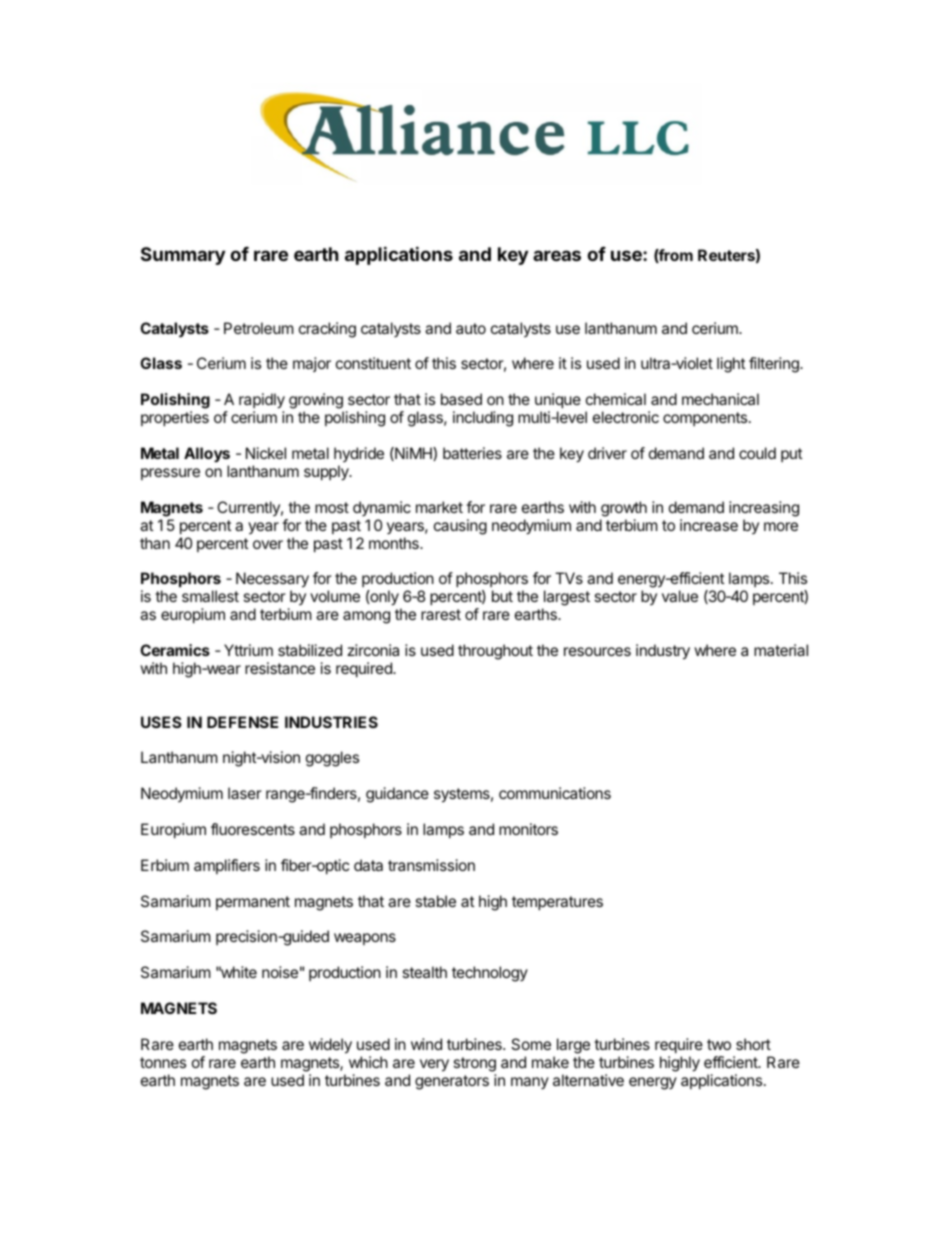  What do you see at coordinates (474, 1064) in the screenshot?
I see `strong` at bounding box center [474, 1064].
